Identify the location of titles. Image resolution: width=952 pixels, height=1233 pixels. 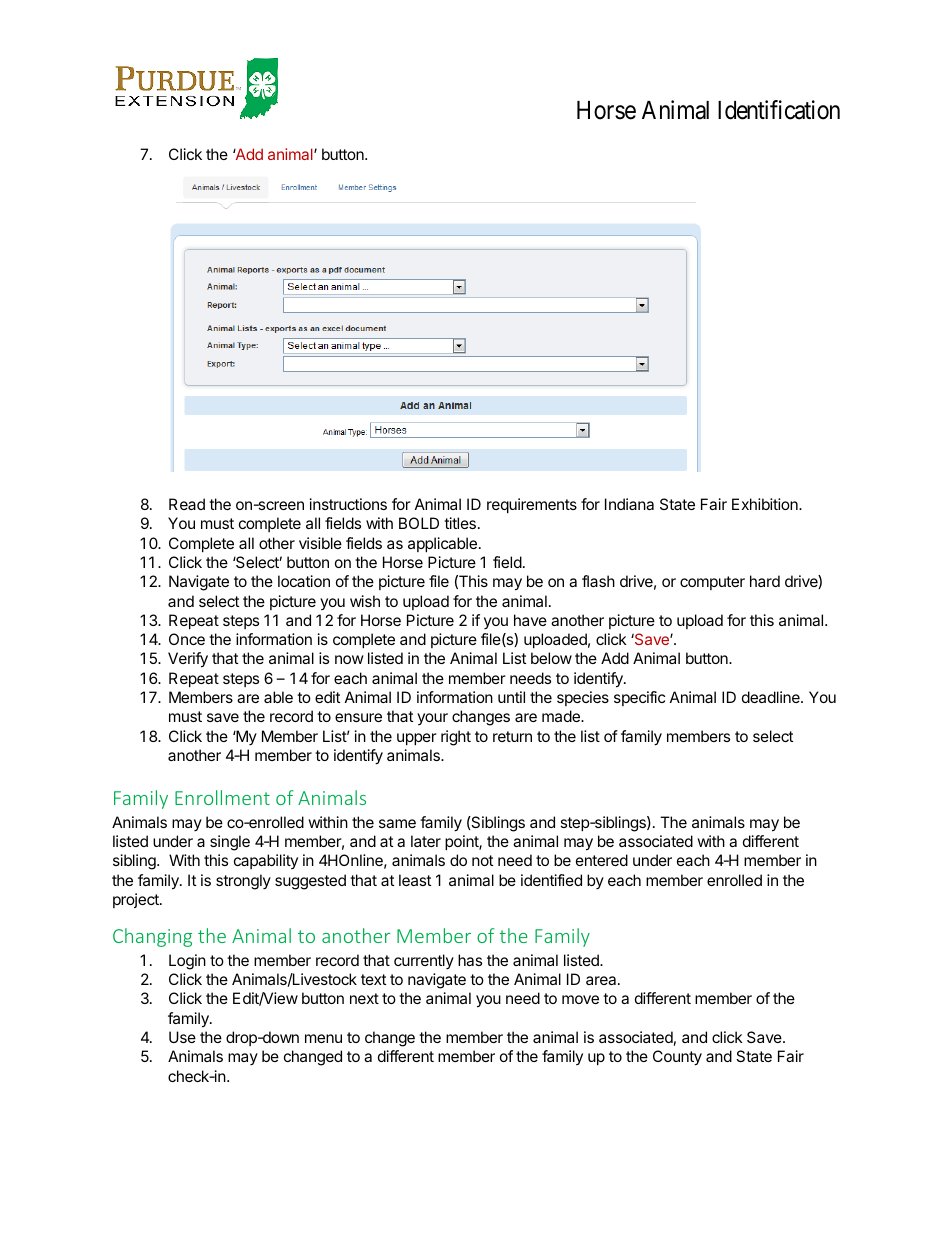
(460, 523).
